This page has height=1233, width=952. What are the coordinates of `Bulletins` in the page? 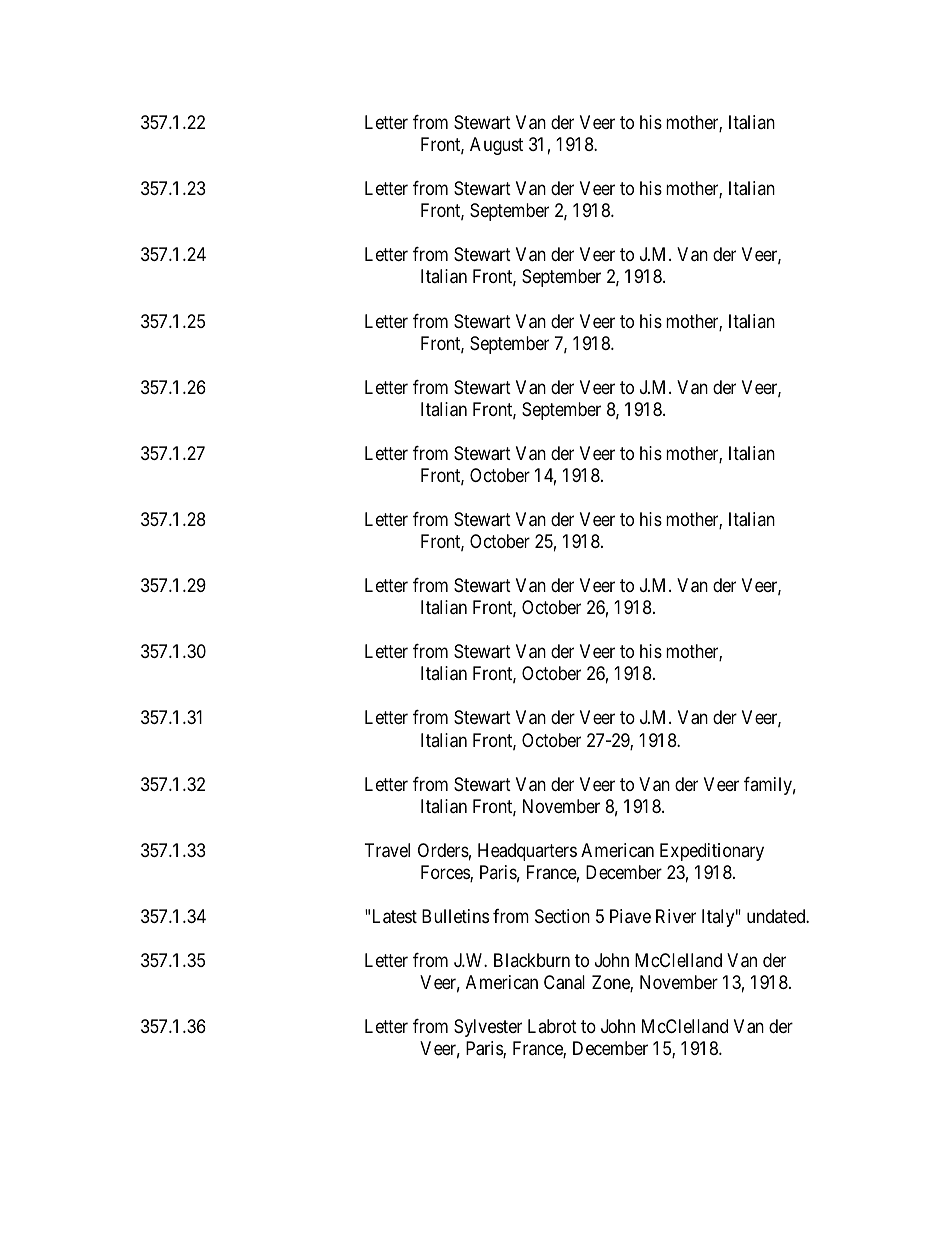 It's located at (455, 916).
